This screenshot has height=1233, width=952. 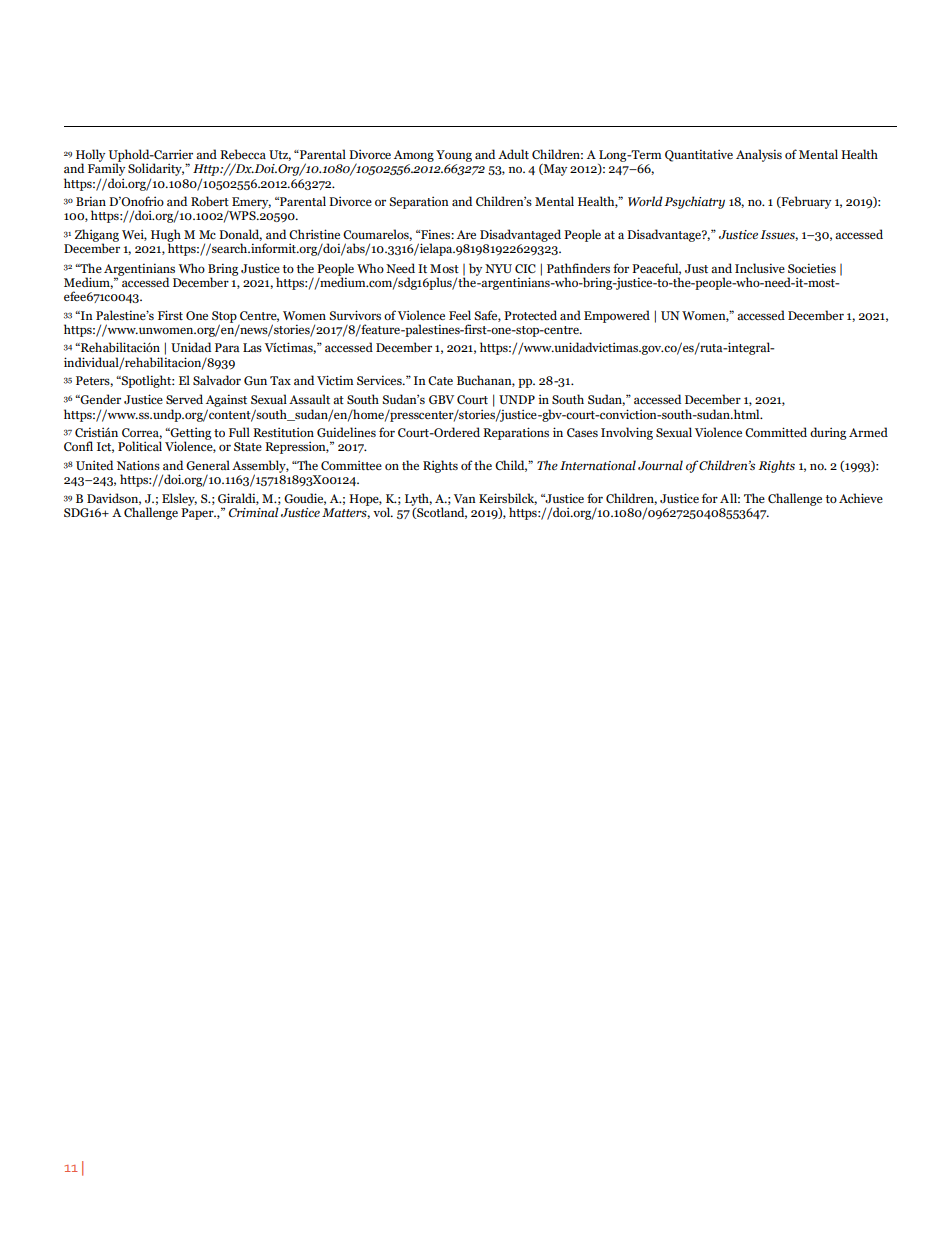 I want to click on Feel, so click(x=460, y=315).
